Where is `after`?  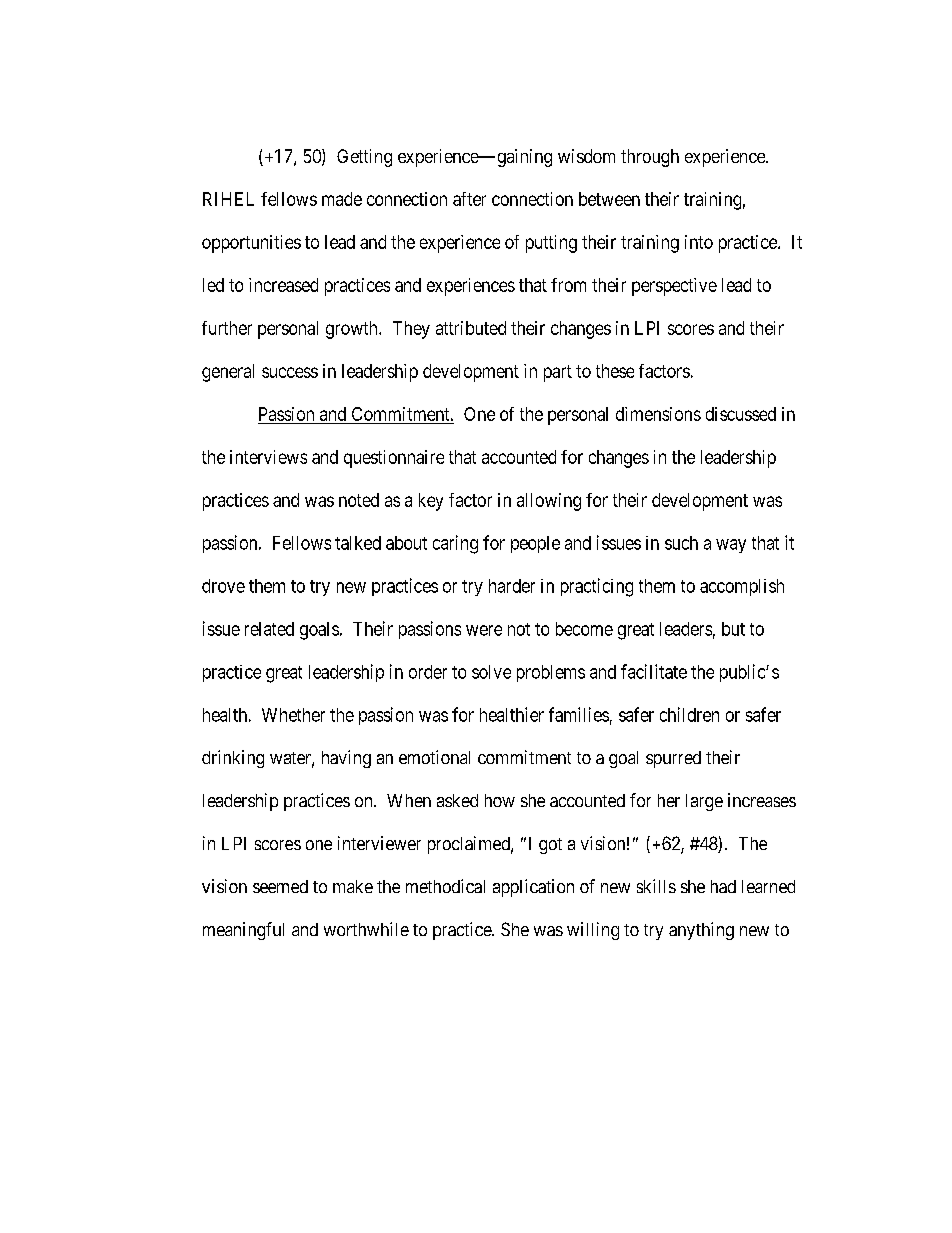
after is located at coordinates (469, 199).
